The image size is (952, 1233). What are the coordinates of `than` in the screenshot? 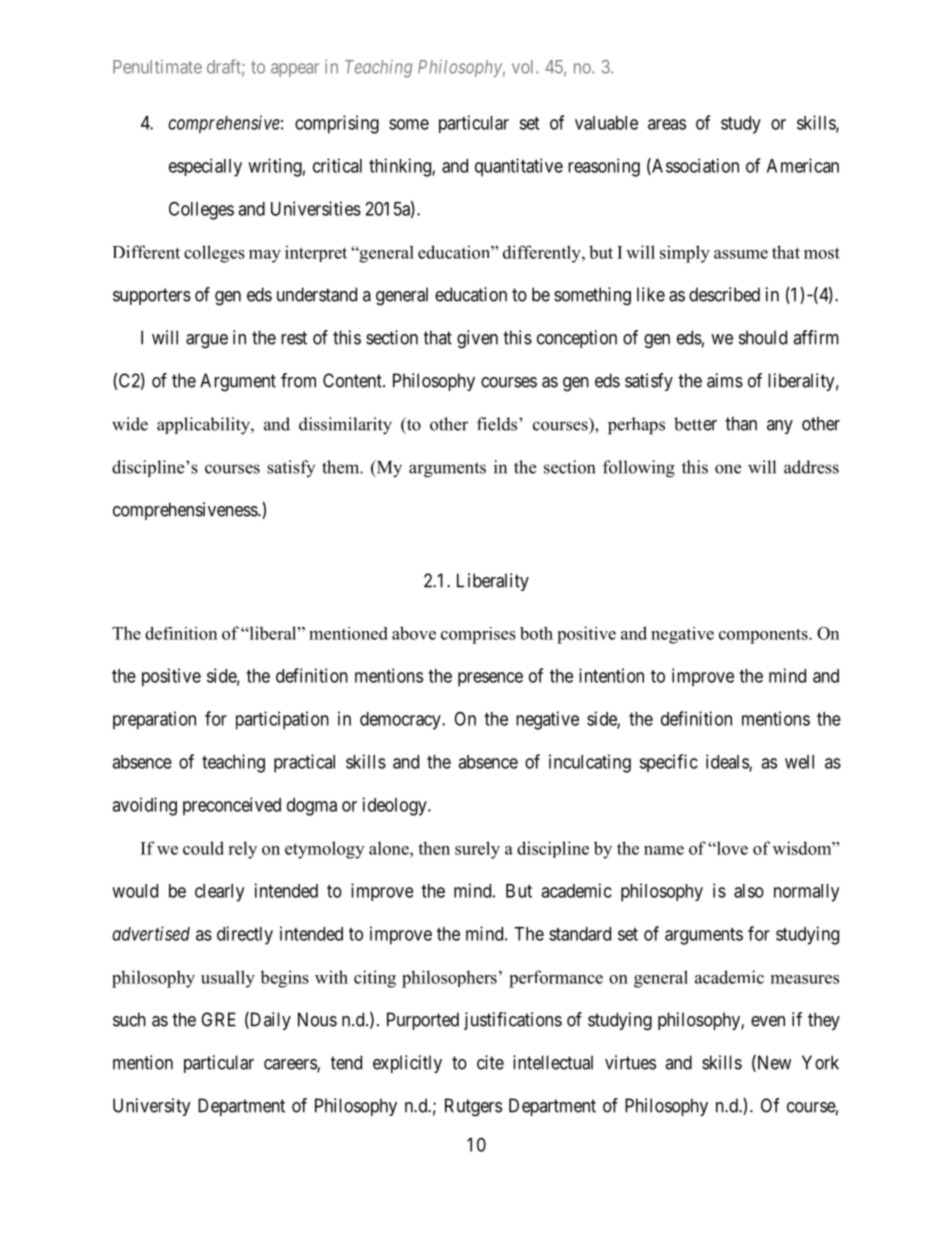 It's located at (741, 423).
